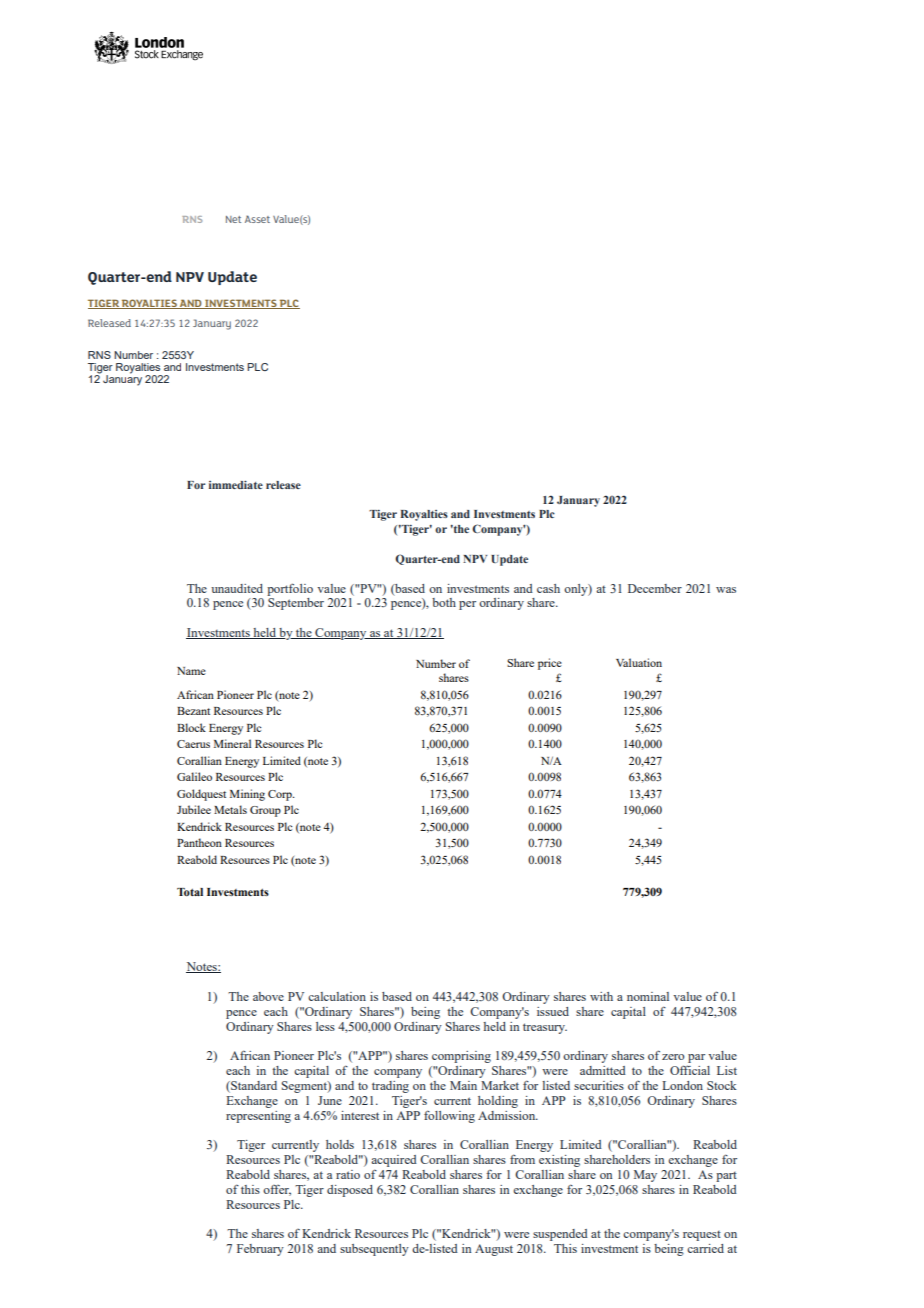 The width and height of the image is (924, 1308). I want to click on issued, so click(553, 1011).
